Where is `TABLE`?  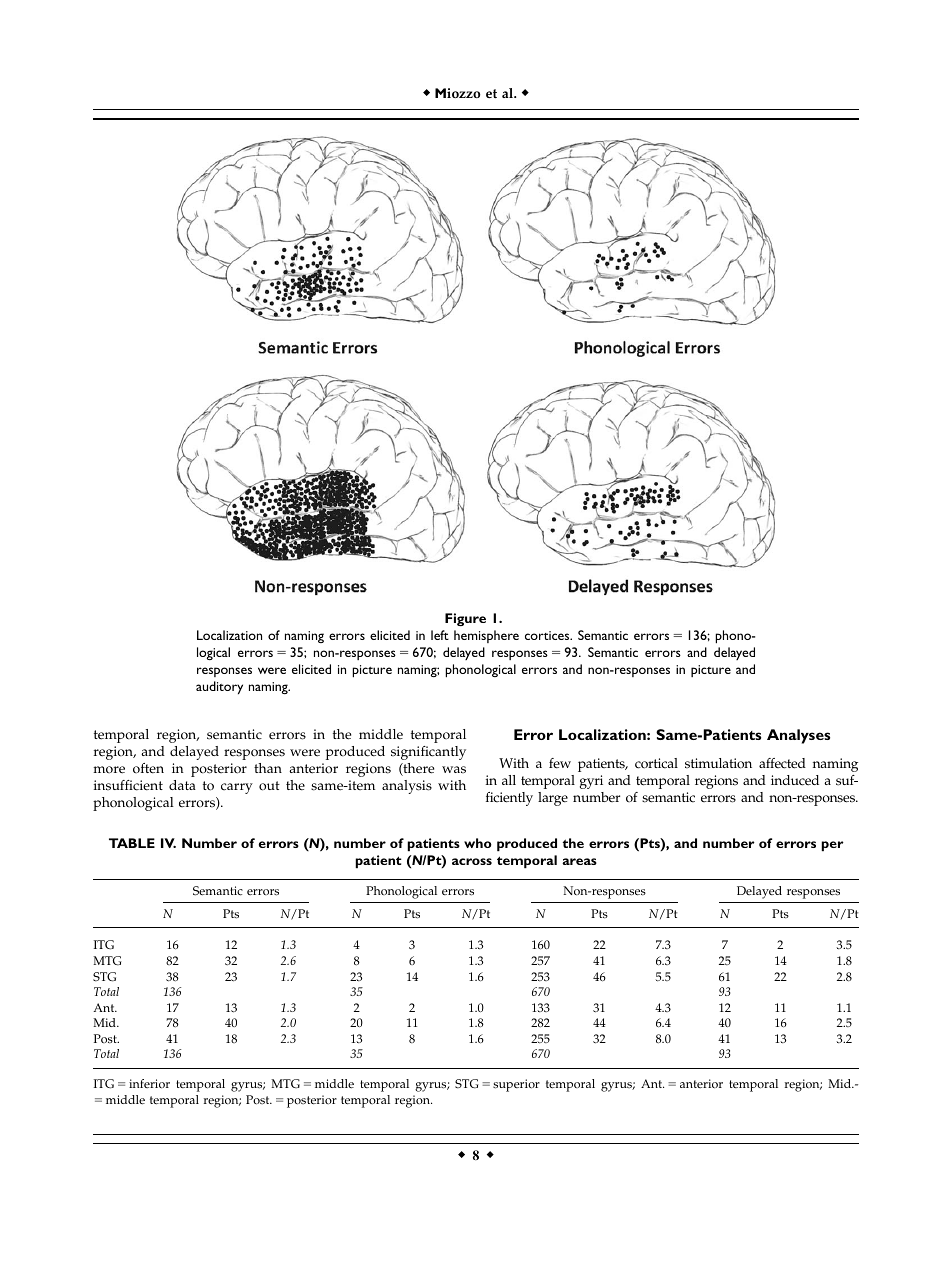 TABLE is located at coordinates (132, 843).
